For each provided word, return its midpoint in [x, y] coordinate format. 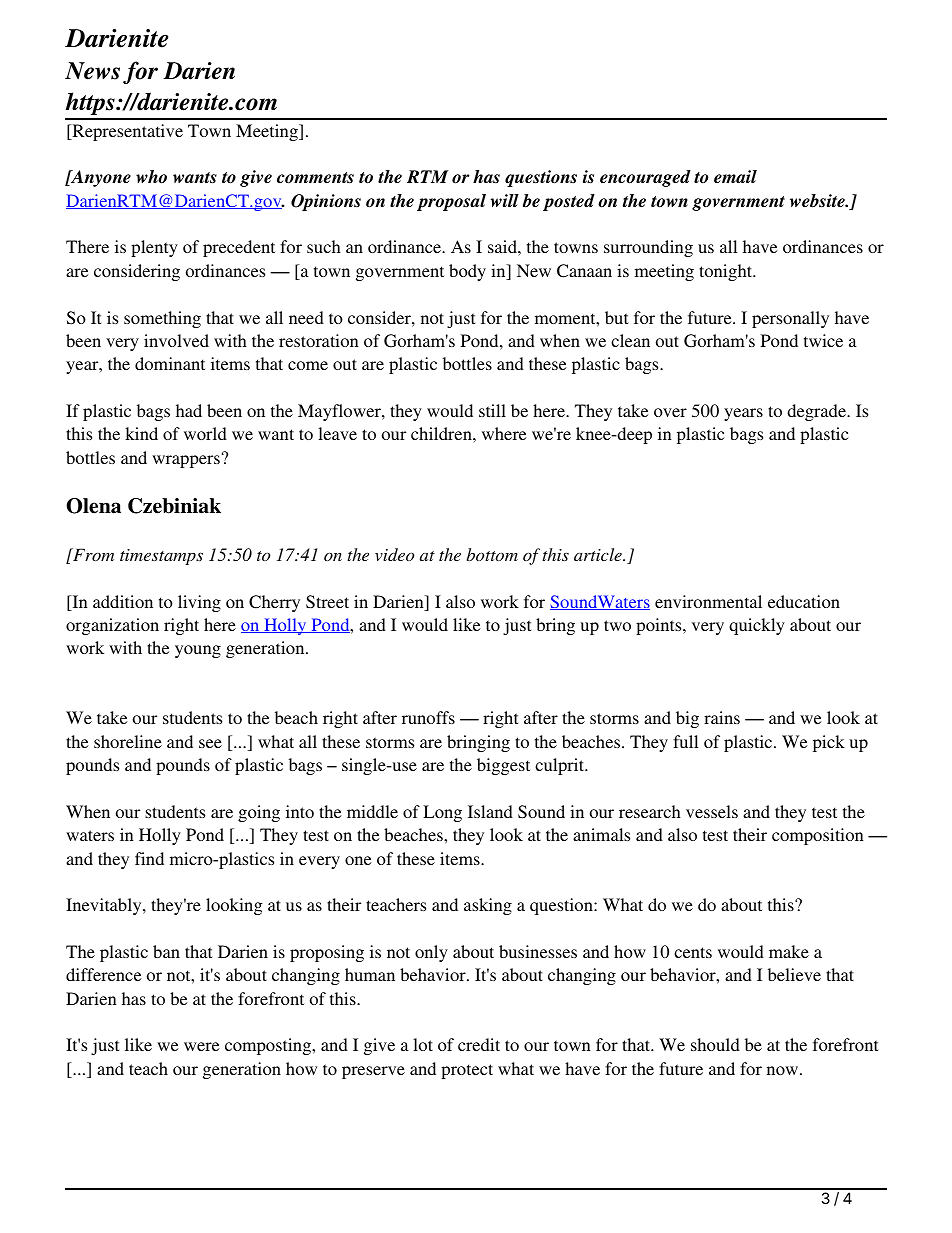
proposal [451, 202]
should [715, 1044]
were [201, 1046]
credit [479, 1044]
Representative [126, 132]
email [735, 177]
